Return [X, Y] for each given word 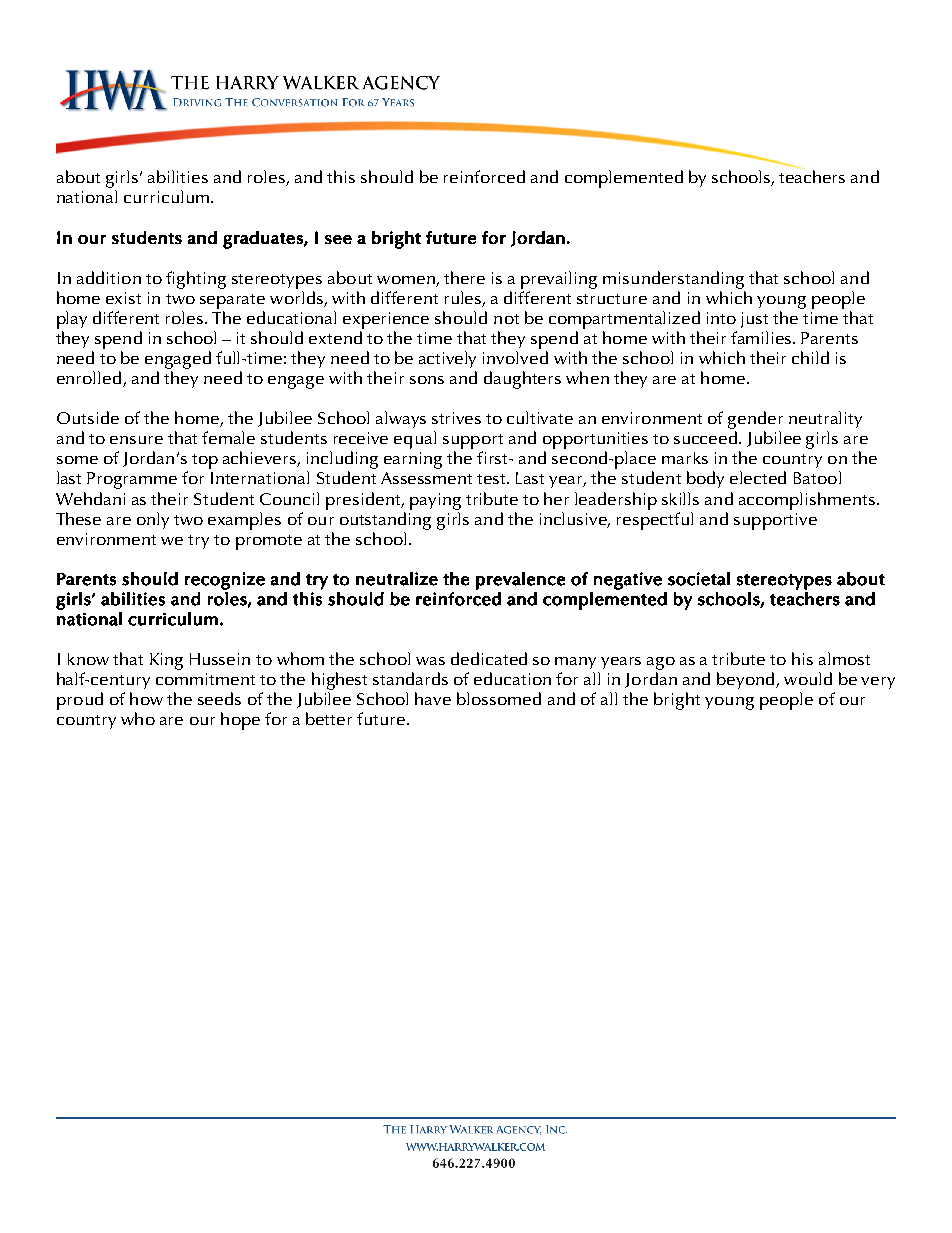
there [464, 277]
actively [447, 359]
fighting [196, 280]
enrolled [90, 379]
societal [699, 579]
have [433, 698]
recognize [225, 581]
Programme [132, 480]
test [493, 479]
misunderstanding [673, 280]
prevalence [520, 581]
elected [758, 477]
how [146, 698]
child [810, 357]
